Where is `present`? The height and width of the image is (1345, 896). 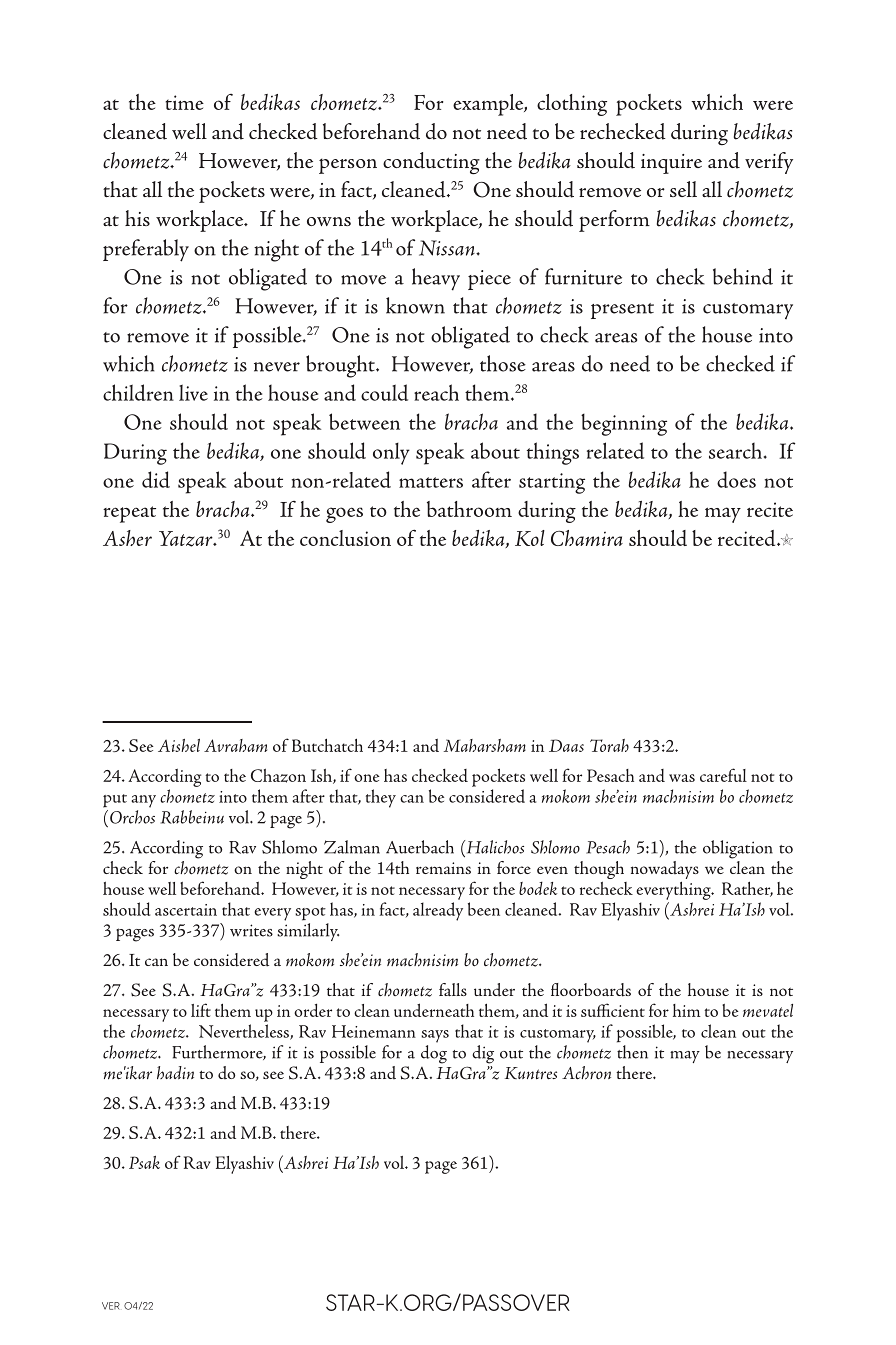
present is located at coordinates (622, 311).
